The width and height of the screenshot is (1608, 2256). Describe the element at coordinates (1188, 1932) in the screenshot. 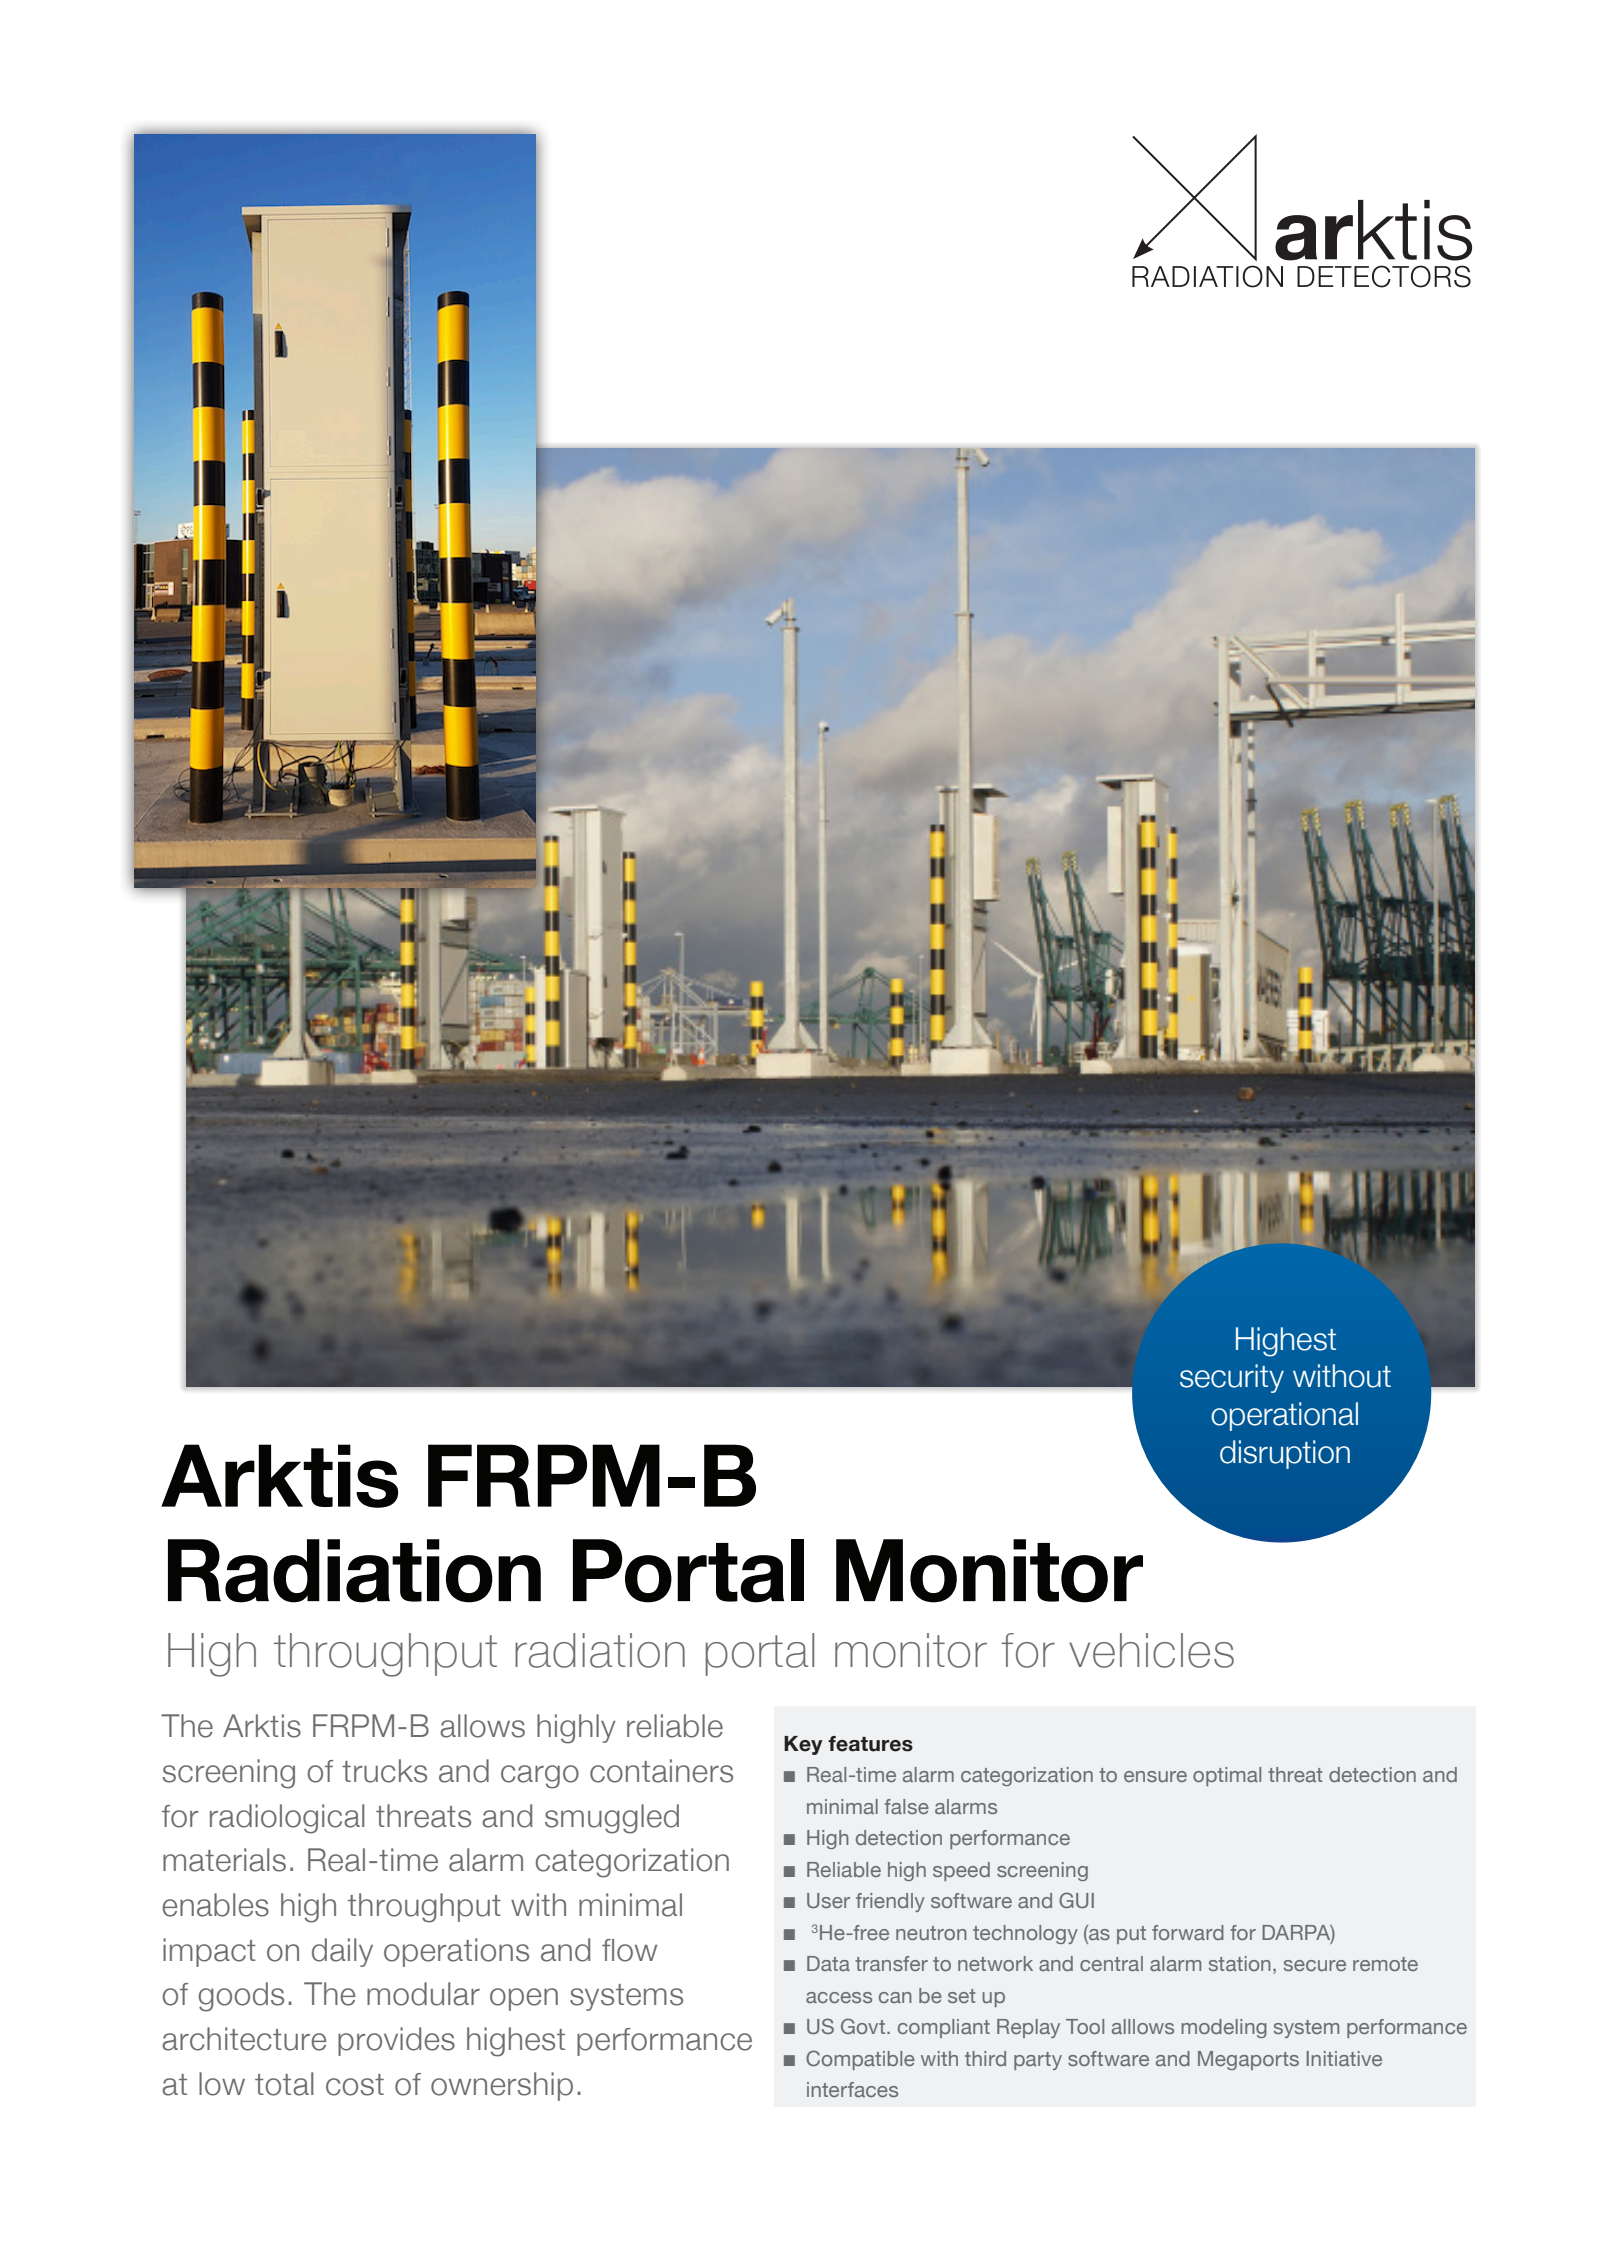

I see `forward` at that location.
